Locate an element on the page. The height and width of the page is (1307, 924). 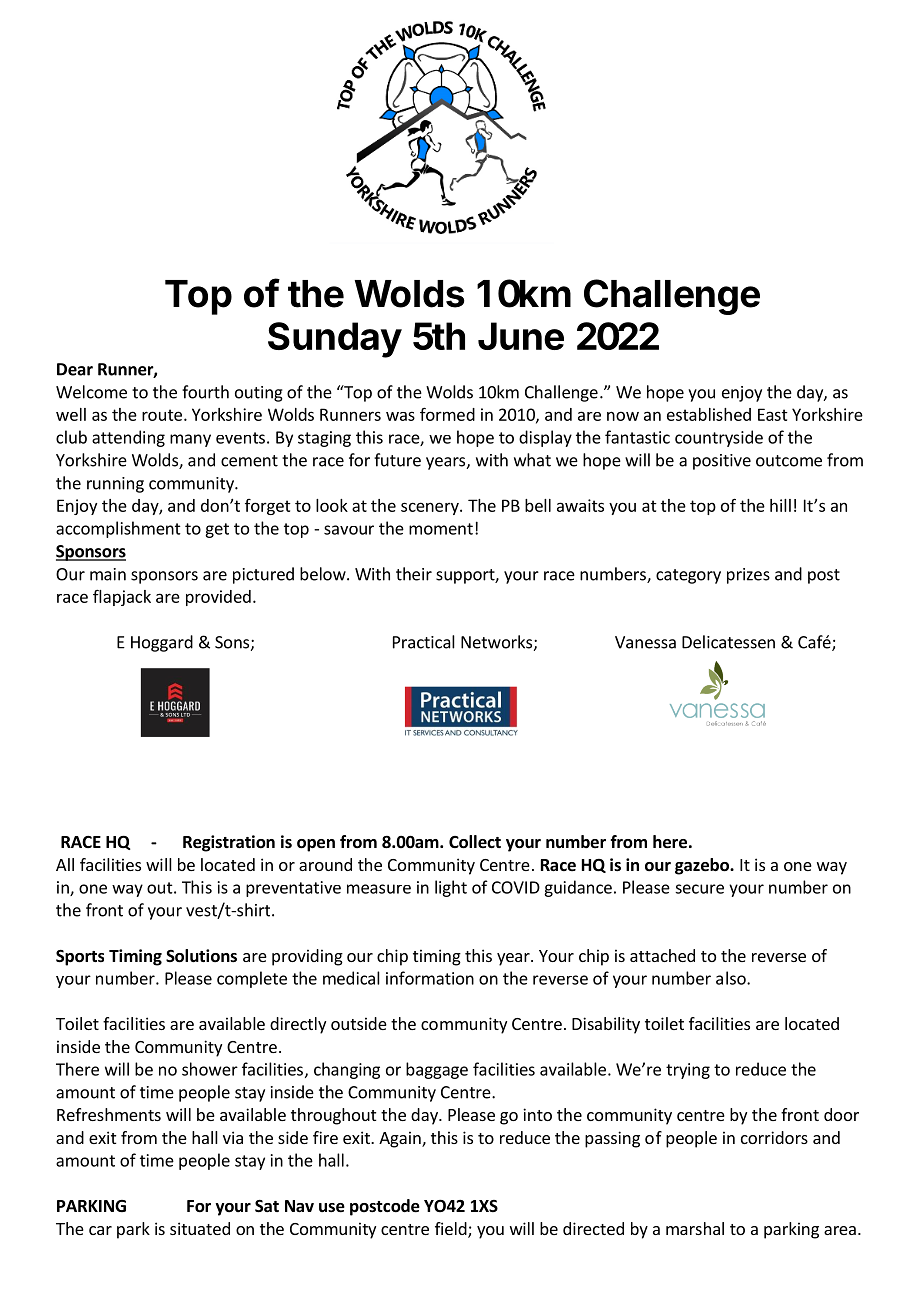
their is located at coordinates (414, 574).
